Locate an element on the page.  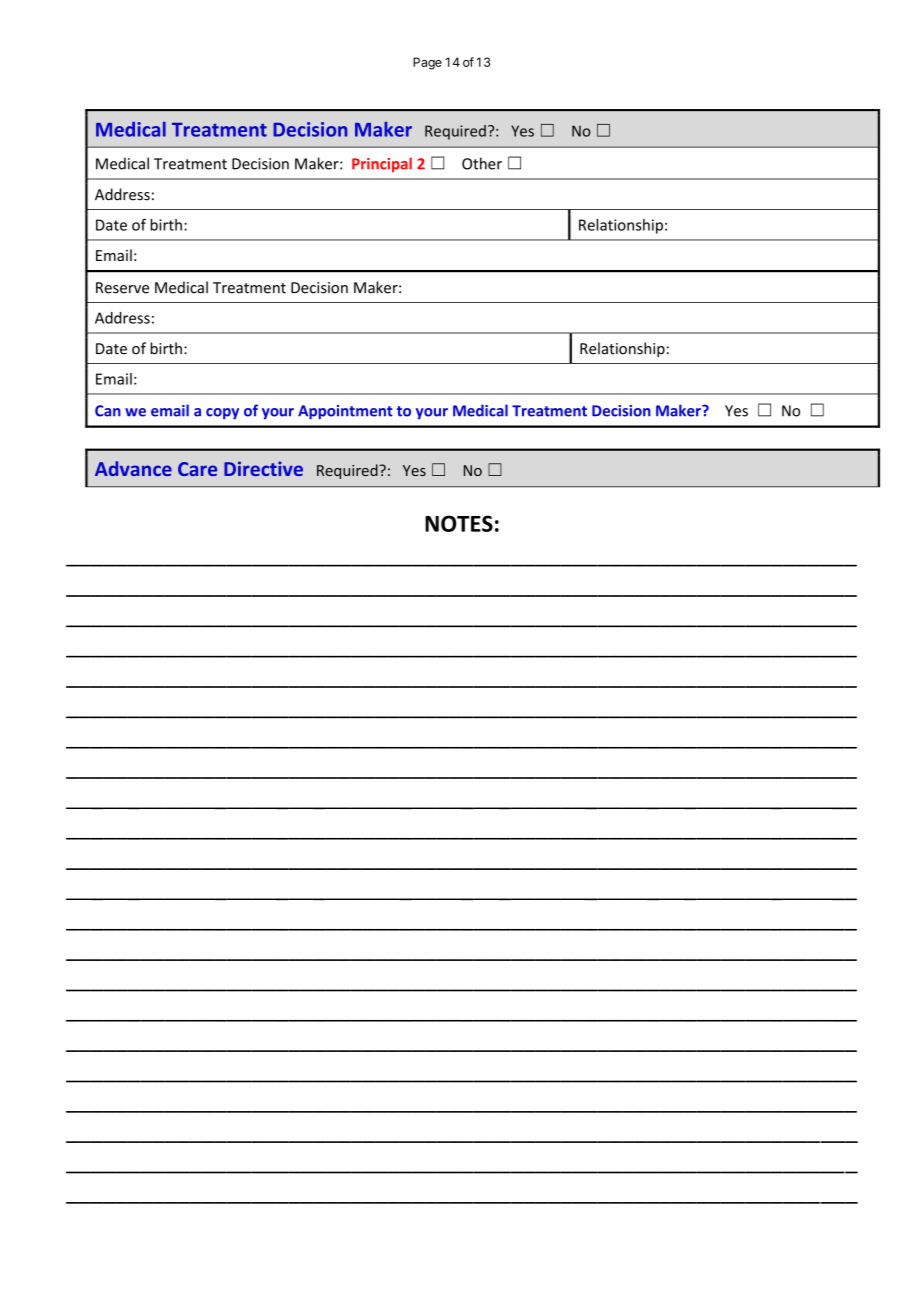
NOTES is located at coordinates (459, 523).
